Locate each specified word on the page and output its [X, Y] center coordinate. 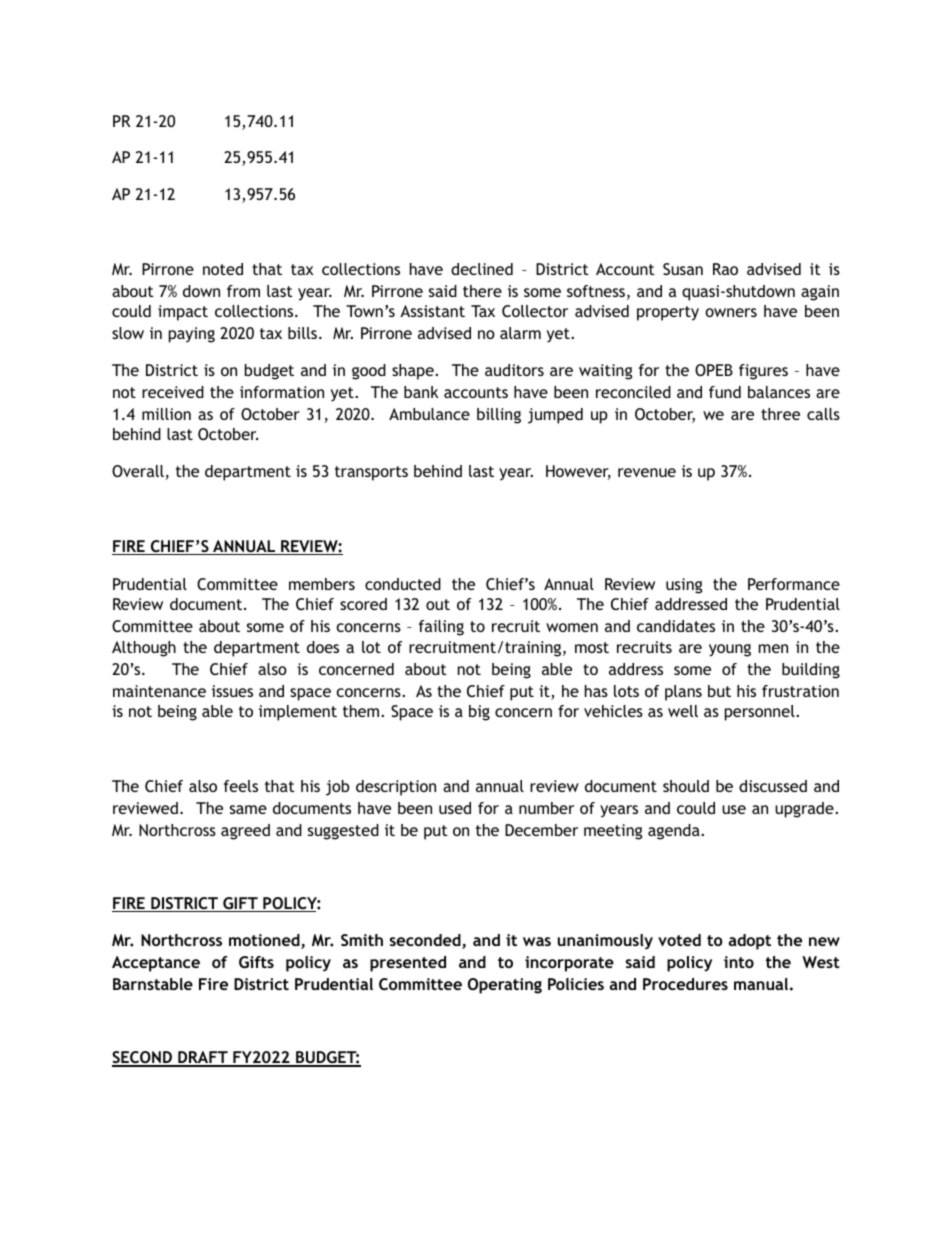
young [730, 650]
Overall [138, 471]
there [482, 291]
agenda [675, 832]
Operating [505, 986]
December [541, 830]
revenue [647, 472]
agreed [245, 832]
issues [232, 691]
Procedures [685, 984]
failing [441, 628]
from [243, 291]
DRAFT [203, 1058]
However [578, 472]
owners [731, 312]
